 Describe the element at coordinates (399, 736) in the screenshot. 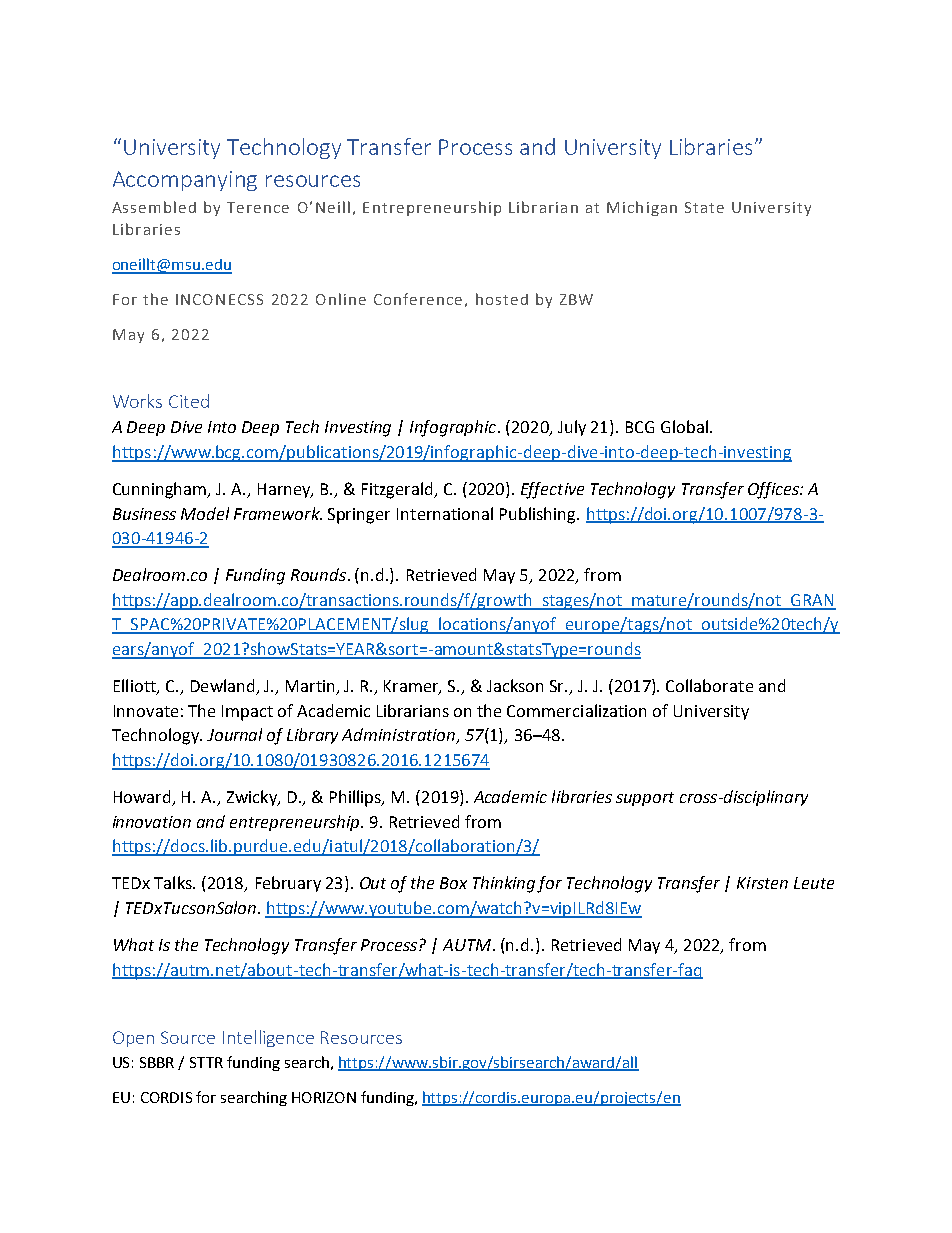

I see `Administration` at that location.
